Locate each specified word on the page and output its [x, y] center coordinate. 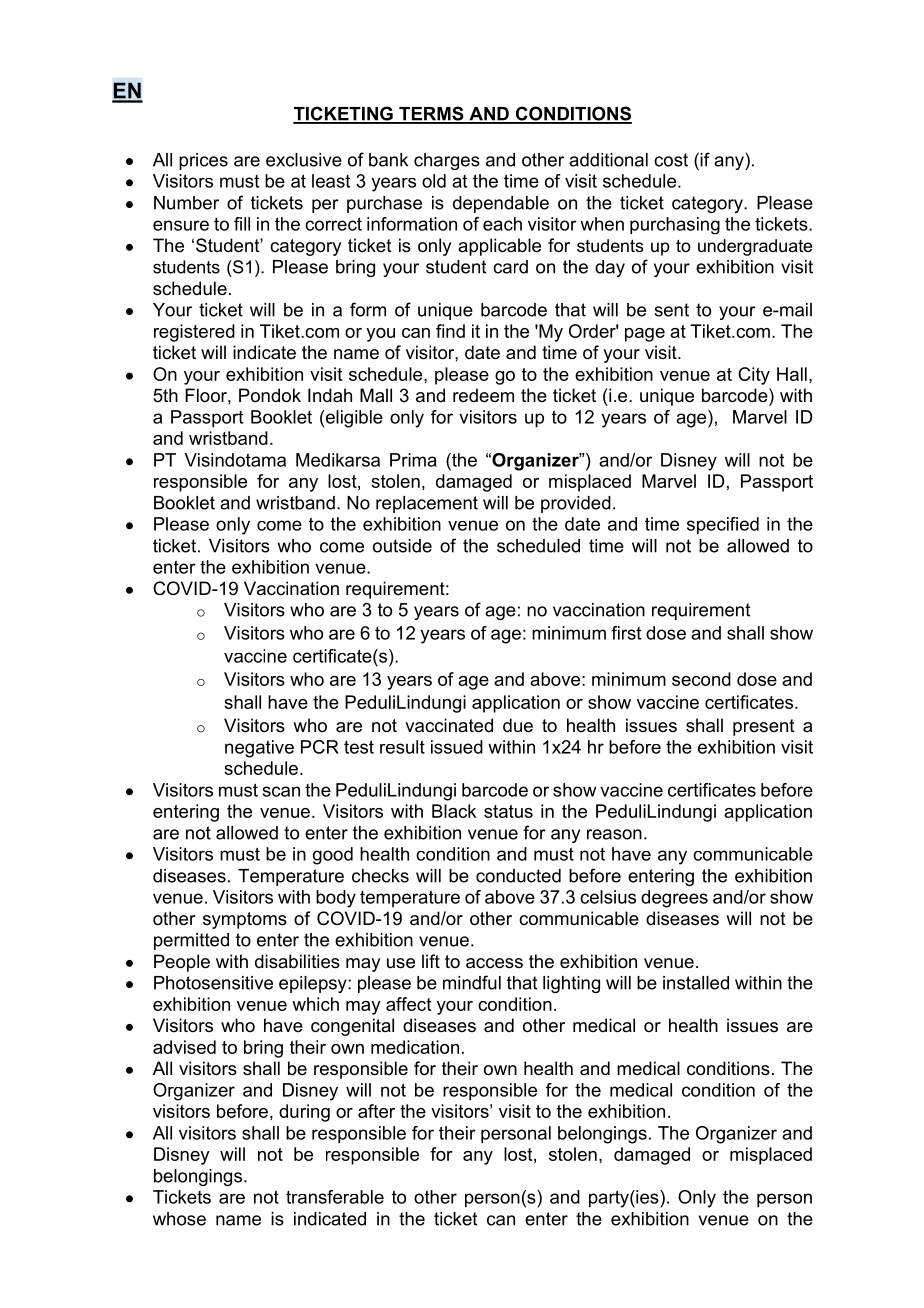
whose [179, 1219]
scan [281, 791]
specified [723, 526]
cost [671, 160]
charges [447, 161]
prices [203, 161]
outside [402, 546]
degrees [674, 899]
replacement [427, 504]
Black [454, 811]
